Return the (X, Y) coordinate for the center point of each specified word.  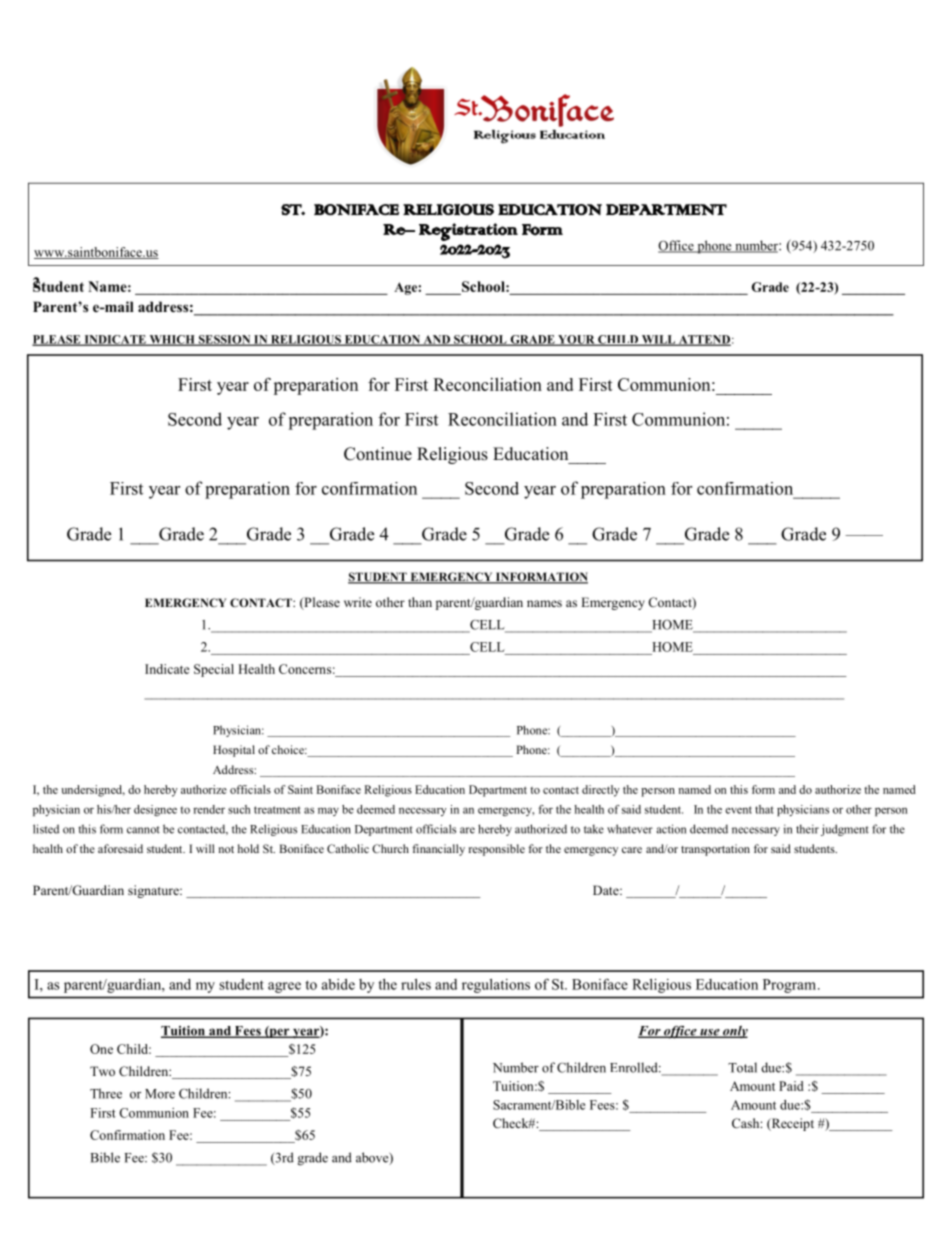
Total (742, 1067)
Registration (468, 232)
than (420, 602)
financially (438, 850)
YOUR (576, 340)
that (764, 809)
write (358, 602)
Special (214, 670)
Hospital (234, 751)
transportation (715, 850)
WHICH (172, 340)
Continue (378, 454)
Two (102, 1071)
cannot (143, 830)
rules (416, 984)
